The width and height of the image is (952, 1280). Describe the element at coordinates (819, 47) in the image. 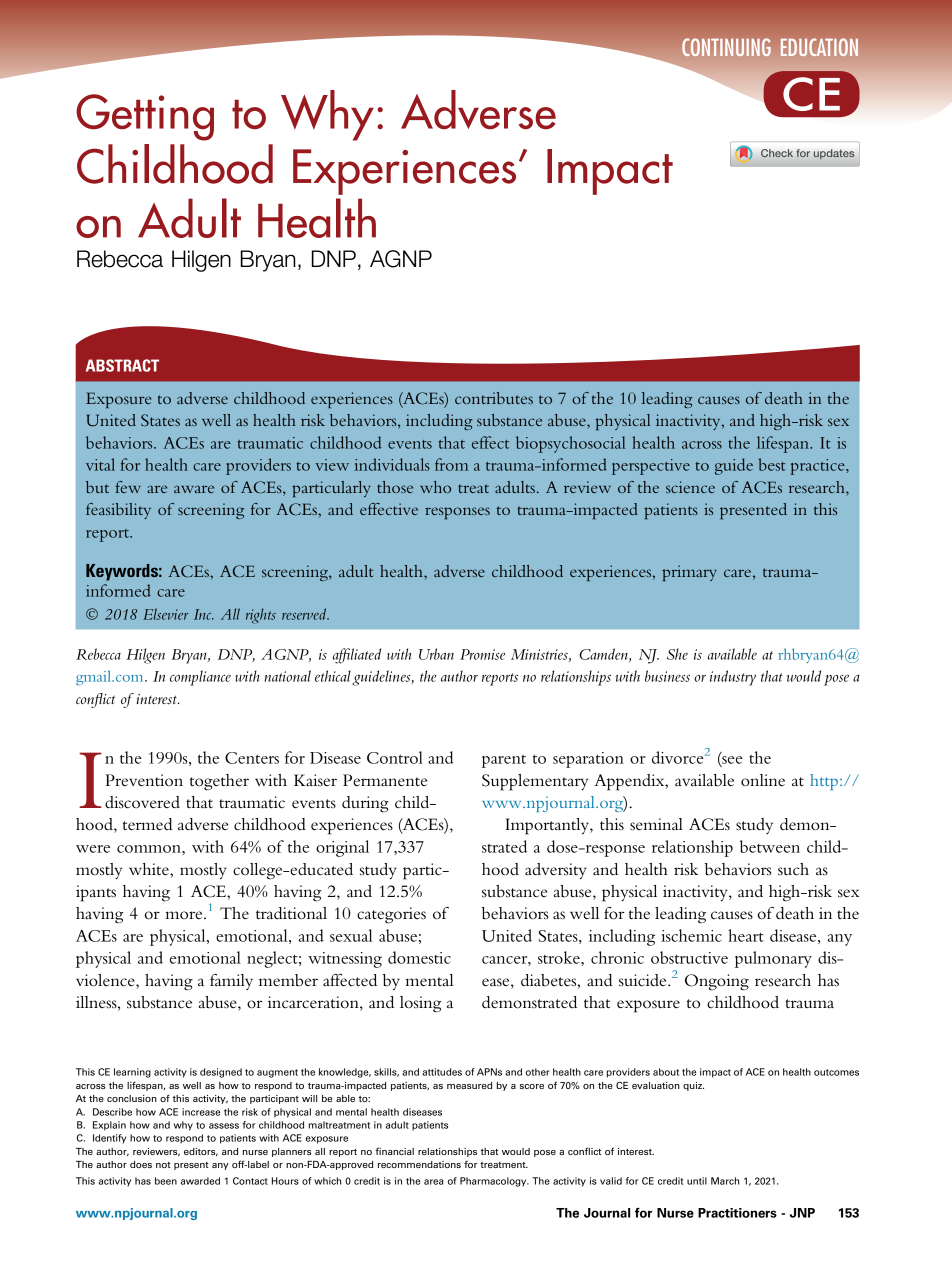

I see `EDUCATION` at that location.
